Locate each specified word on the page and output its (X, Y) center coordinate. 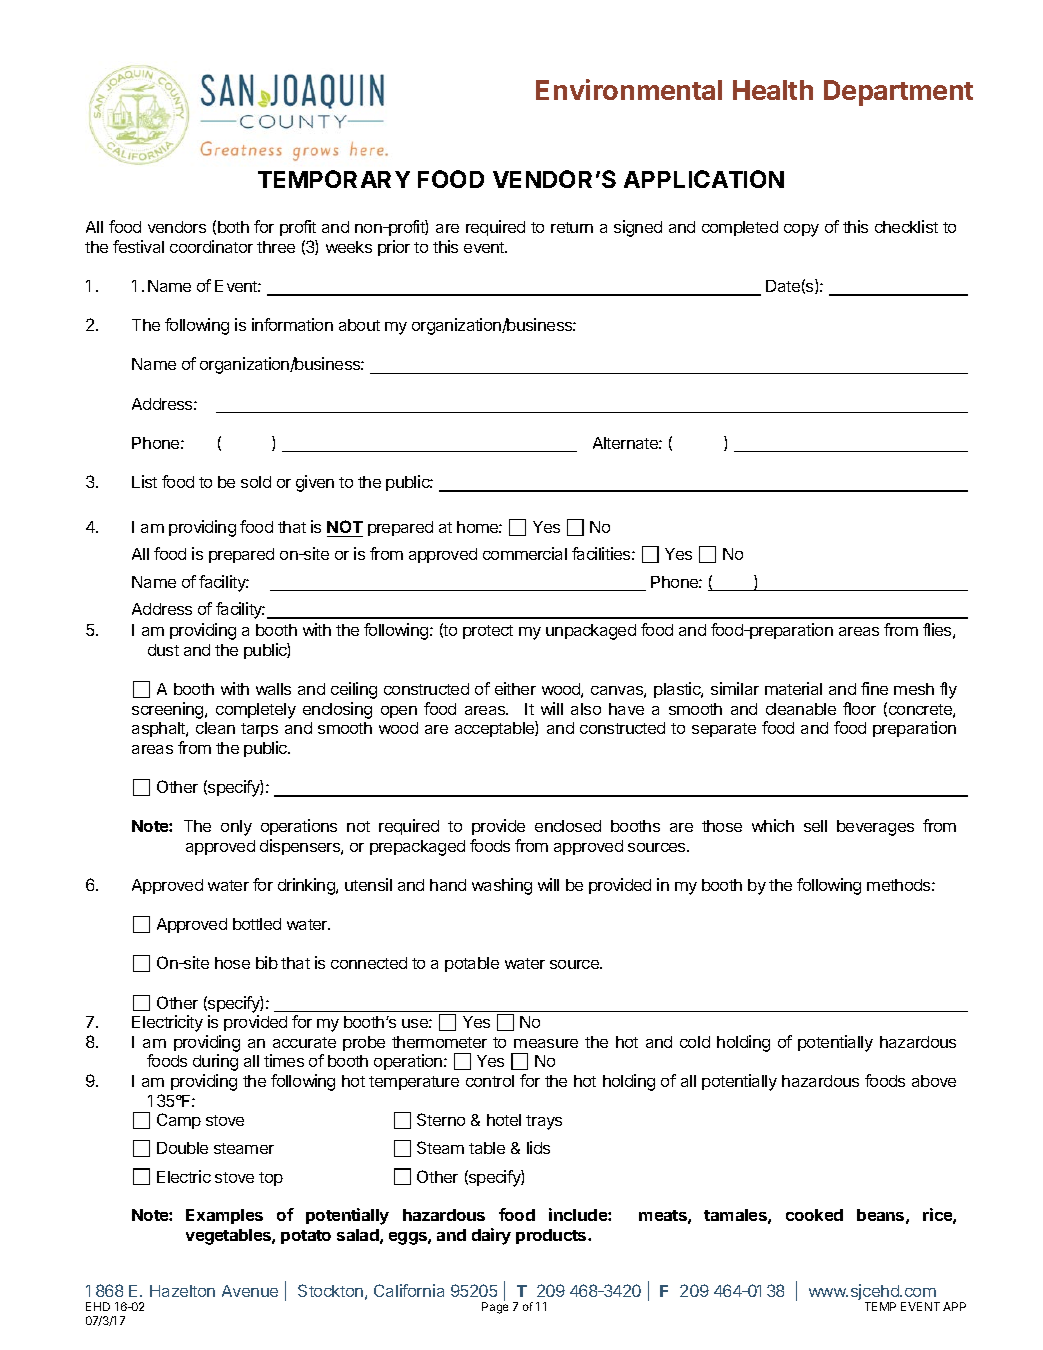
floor (859, 708)
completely (256, 711)
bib (267, 962)
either (515, 688)
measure (546, 1043)
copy (801, 230)
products (552, 1236)
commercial (525, 553)
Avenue (250, 1291)
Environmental (629, 89)
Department (898, 93)
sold (256, 482)
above (934, 1081)
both (233, 227)
